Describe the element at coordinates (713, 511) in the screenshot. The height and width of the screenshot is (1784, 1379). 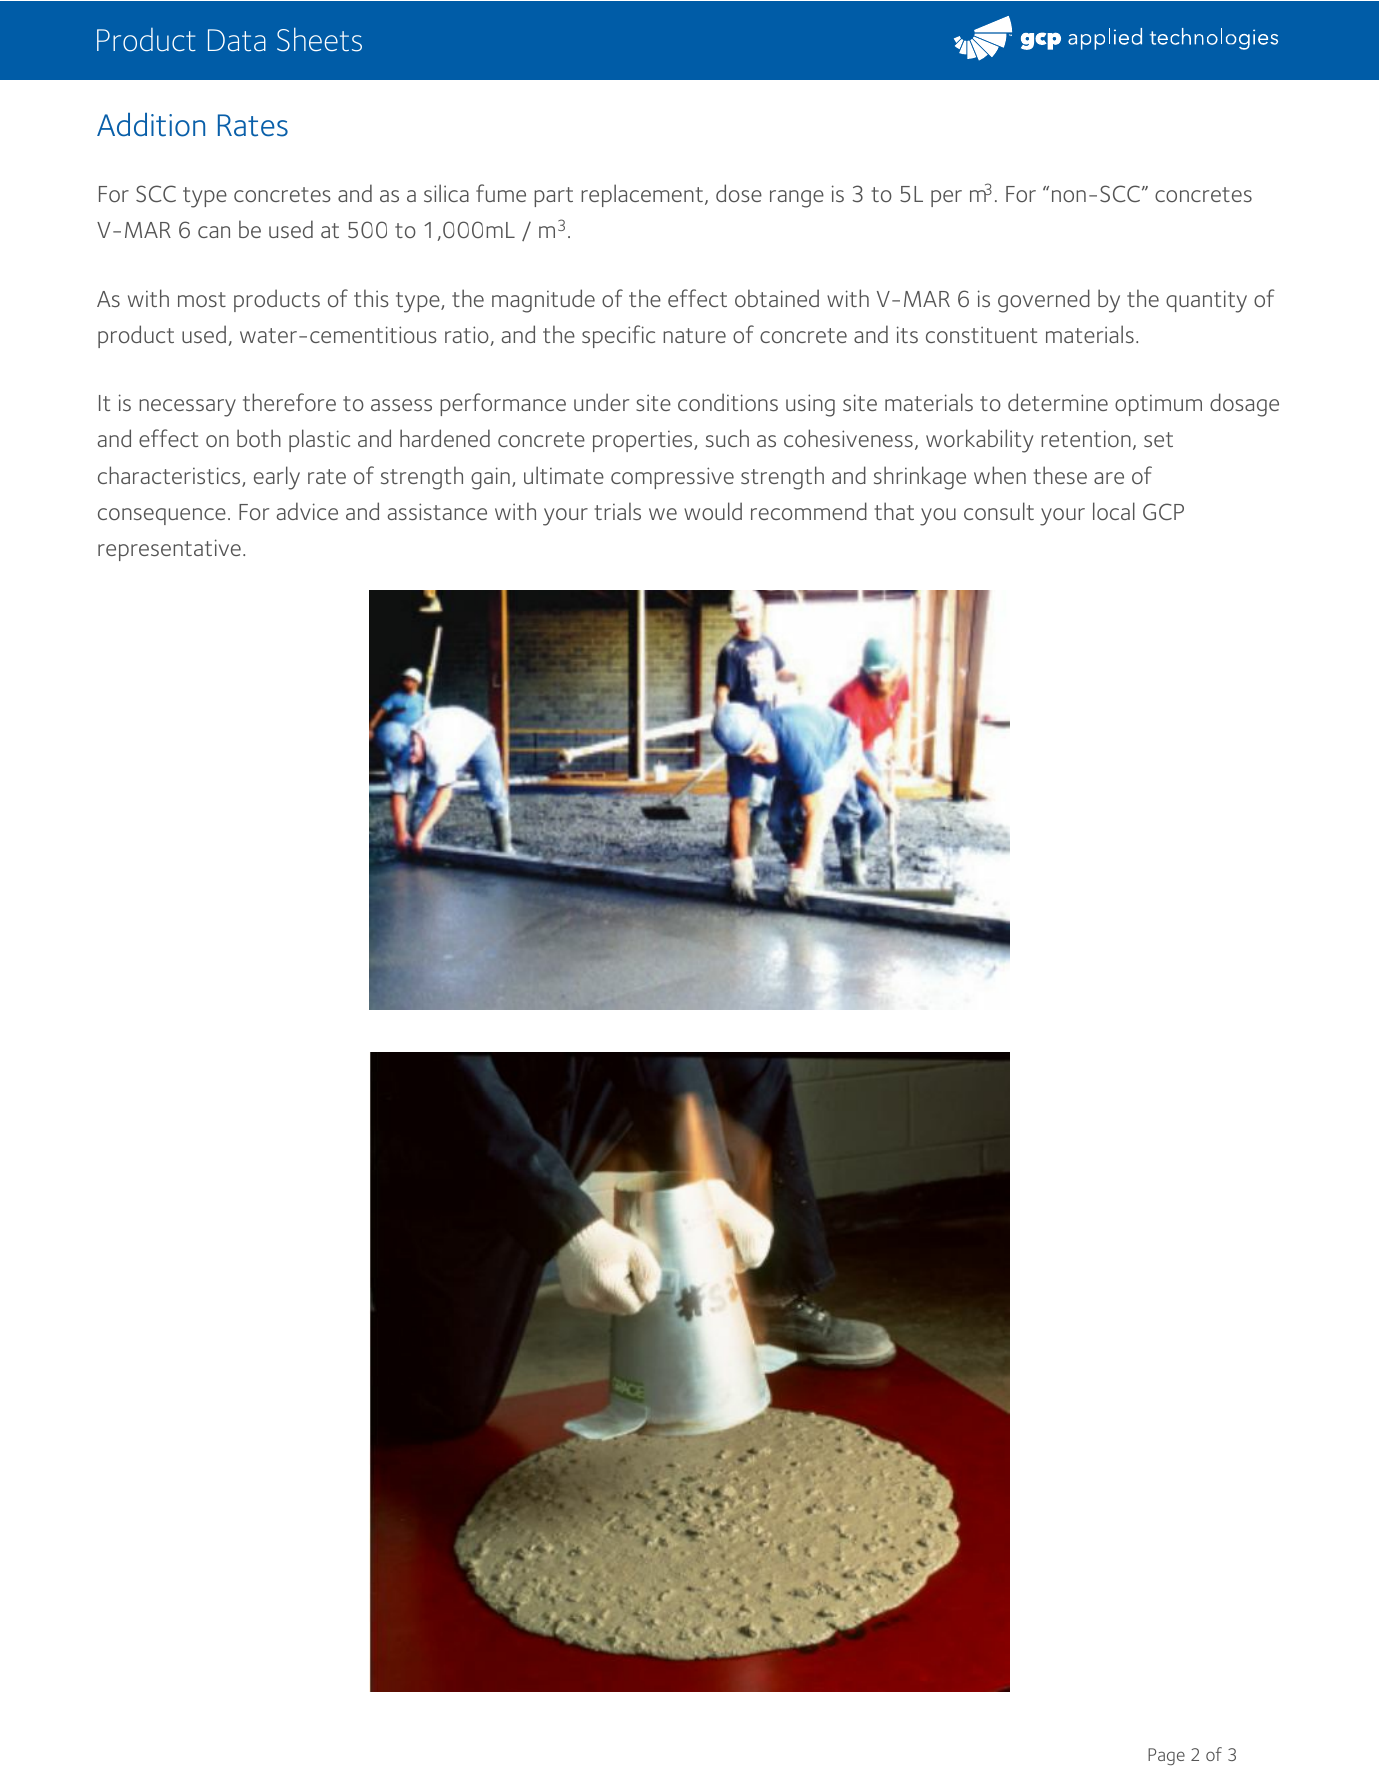
I see `would` at that location.
